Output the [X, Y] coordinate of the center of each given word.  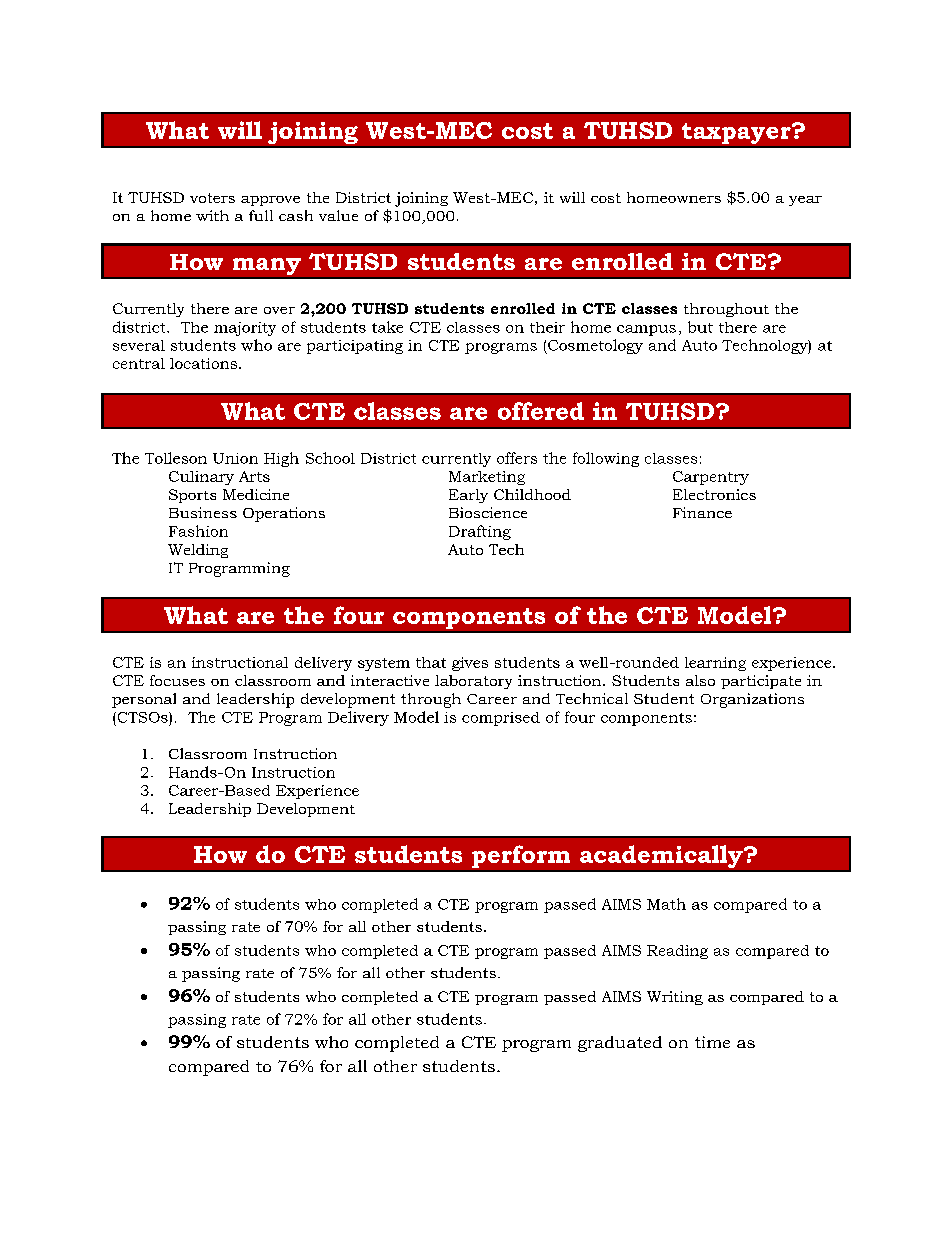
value [338, 215]
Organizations [752, 700]
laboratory [473, 682]
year [805, 201]
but [700, 327]
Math [666, 904]
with [212, 215]
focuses [177, 680]
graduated [620, 1044]
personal [144, 700]
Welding [198, 551]
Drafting [480, 532]
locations [203, 363]
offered [541, 411]
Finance [702, 512]
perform [521, 856]
